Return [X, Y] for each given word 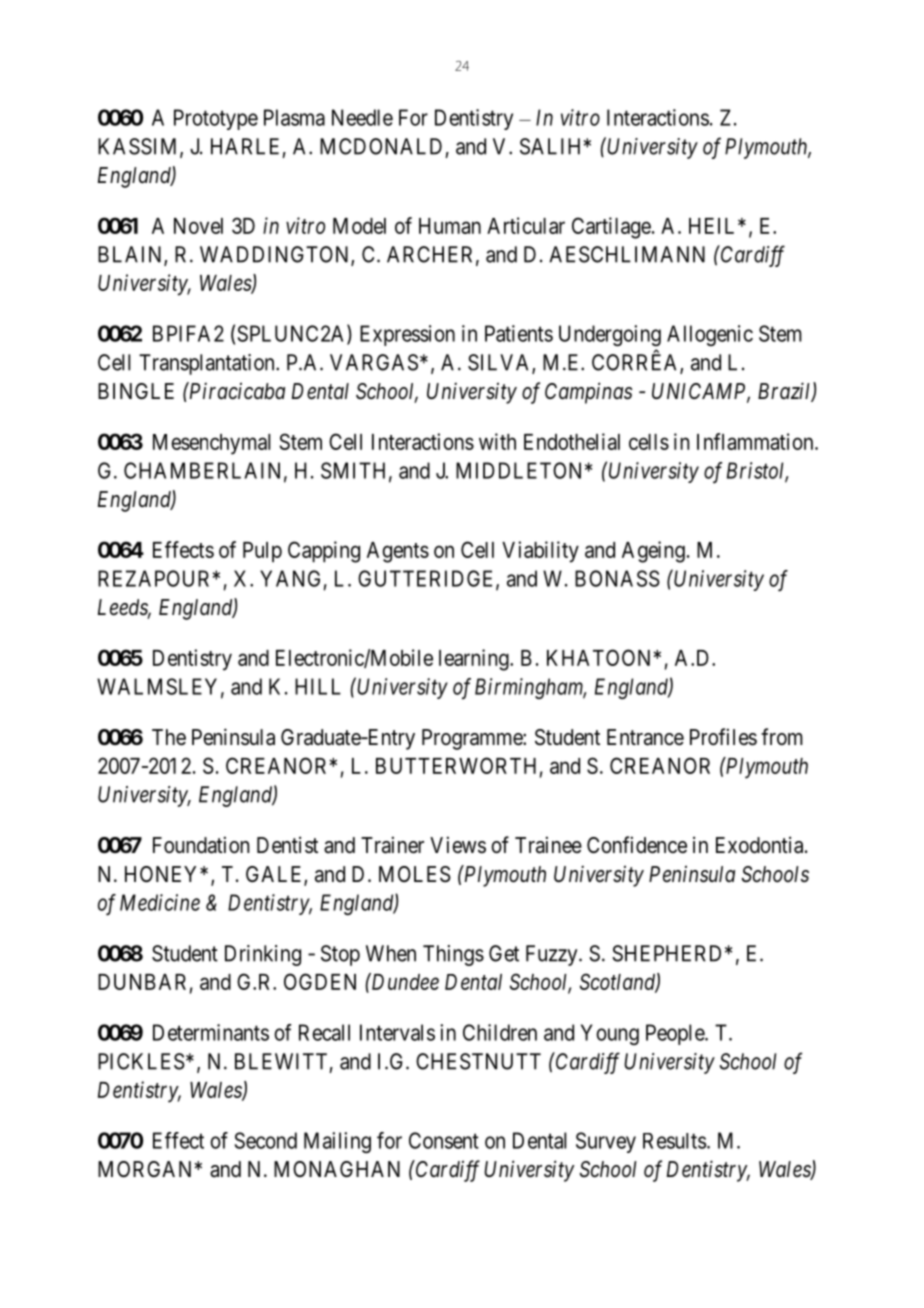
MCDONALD [381, 146]
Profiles [723, 737]
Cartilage [611, 228]
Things [453, 955]
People [676, 1034]
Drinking [263, 955]
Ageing [653, 552]
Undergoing [610, 335]
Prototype [216, 119]
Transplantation [208, 364]
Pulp [262, 552]
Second [265, 1140]
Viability [540, 552]
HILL [318, 686]
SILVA [500, 363]
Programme [473, 739]
